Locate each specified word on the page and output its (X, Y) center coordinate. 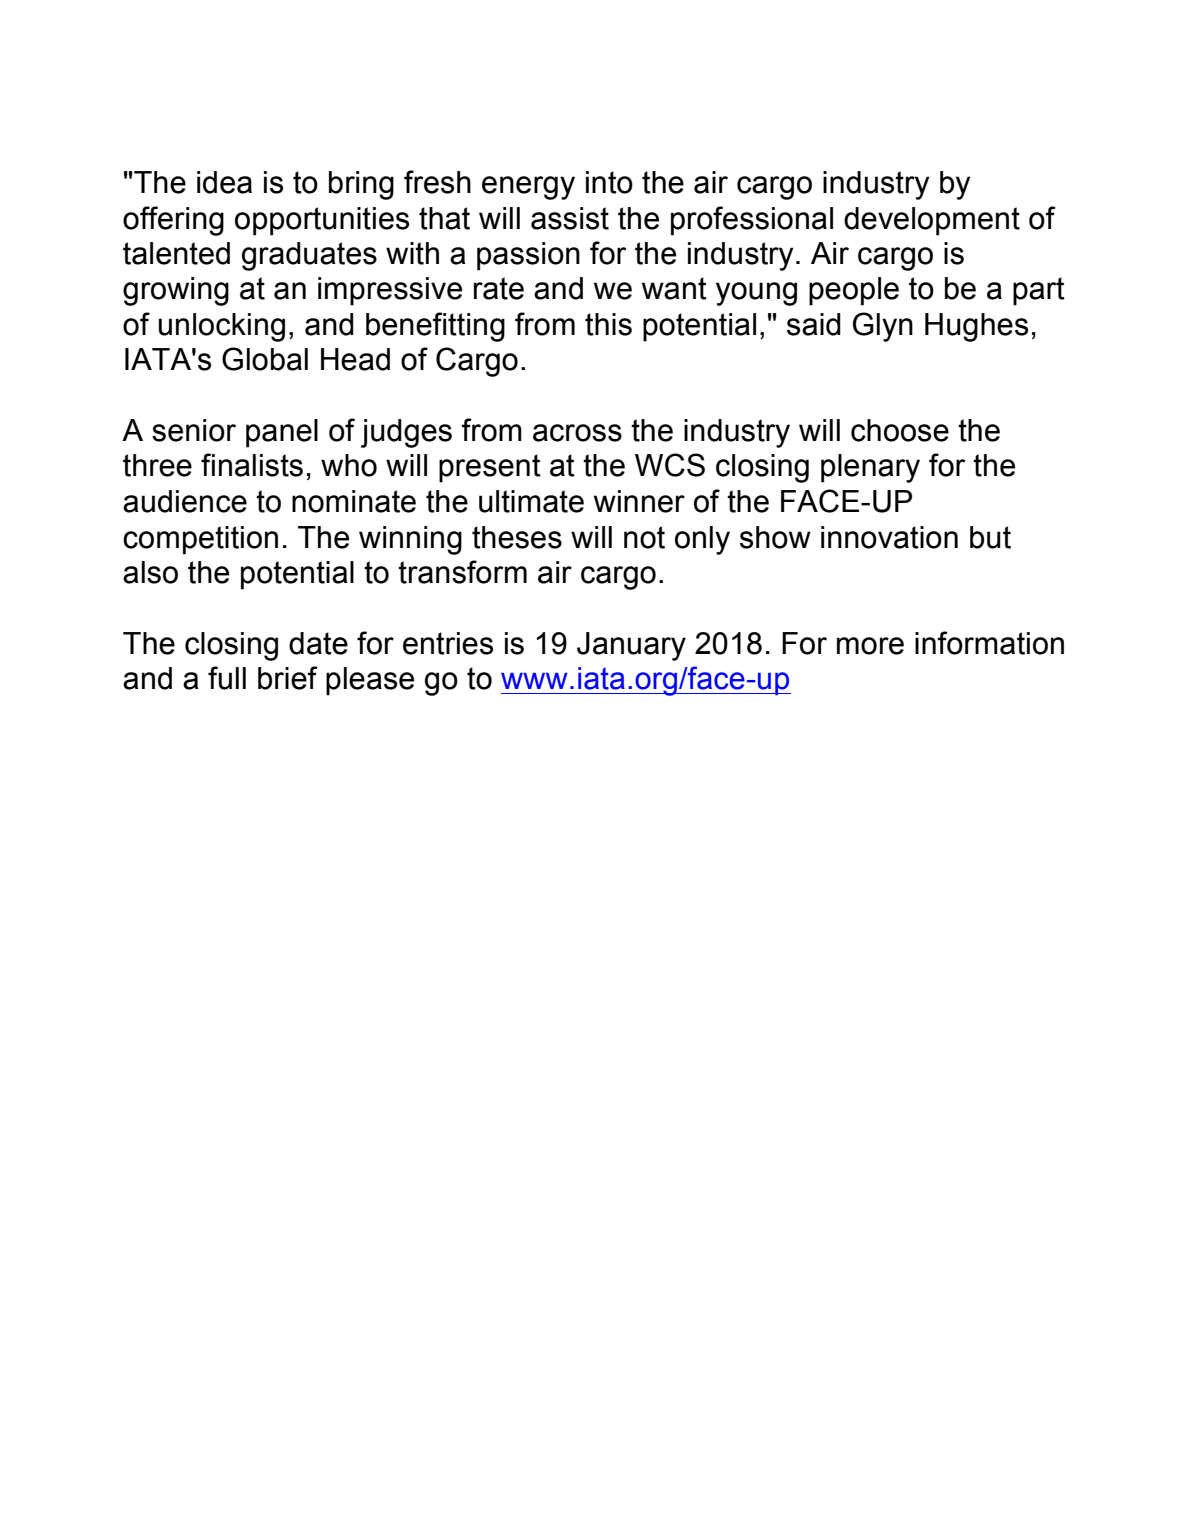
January (631, 646)
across (577, 433)
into (609, 182)
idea (224, 182)
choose (900, 430)
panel (282, 433)
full (227, 678)
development (932, 221)
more (870, 646)
